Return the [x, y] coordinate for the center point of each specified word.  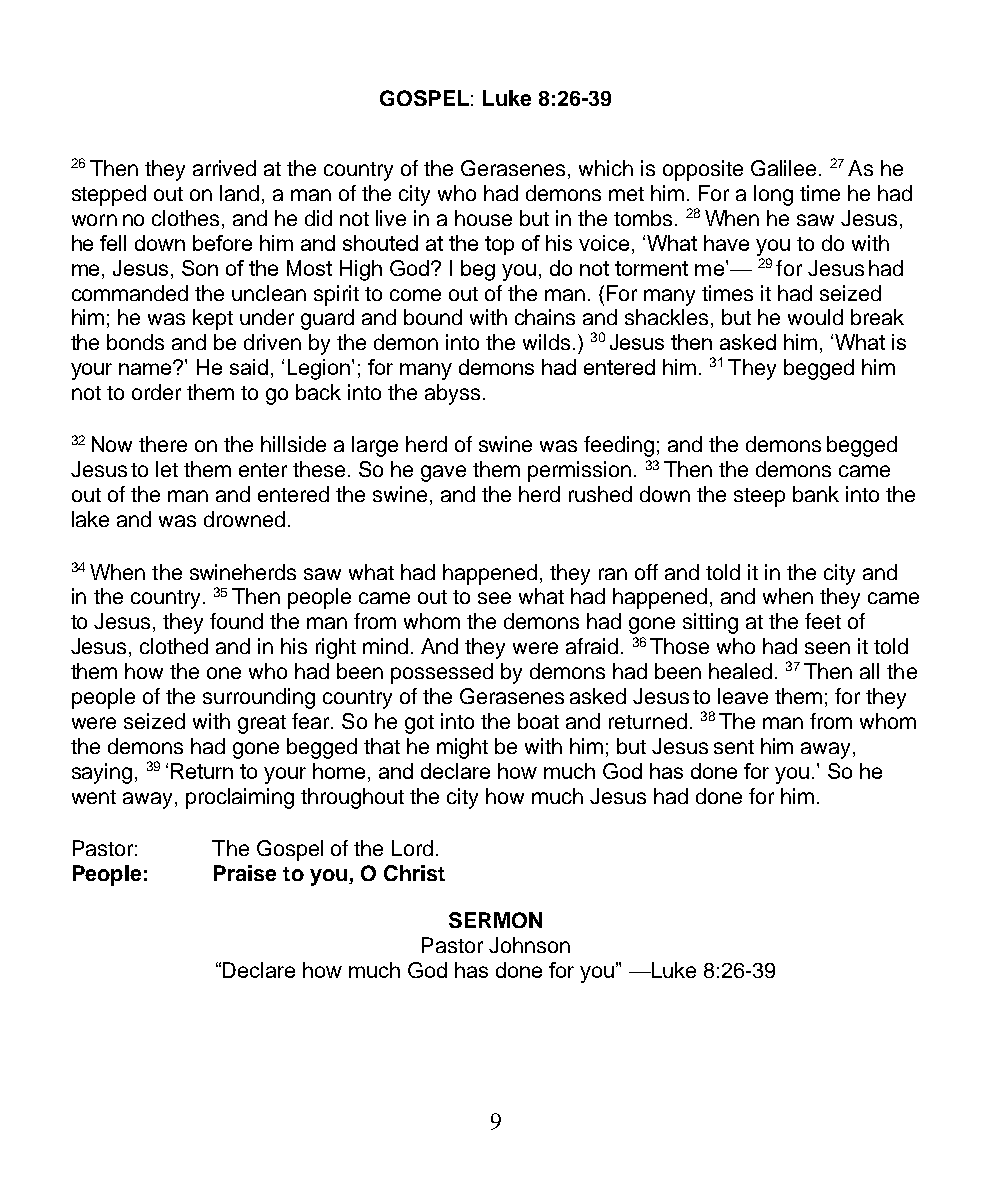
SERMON [495, 920]
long [773, 195]
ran [613, 574]
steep [759, 497]
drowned [244, 519]
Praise [245, 873]
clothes [185, 218]
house [483, 218]
